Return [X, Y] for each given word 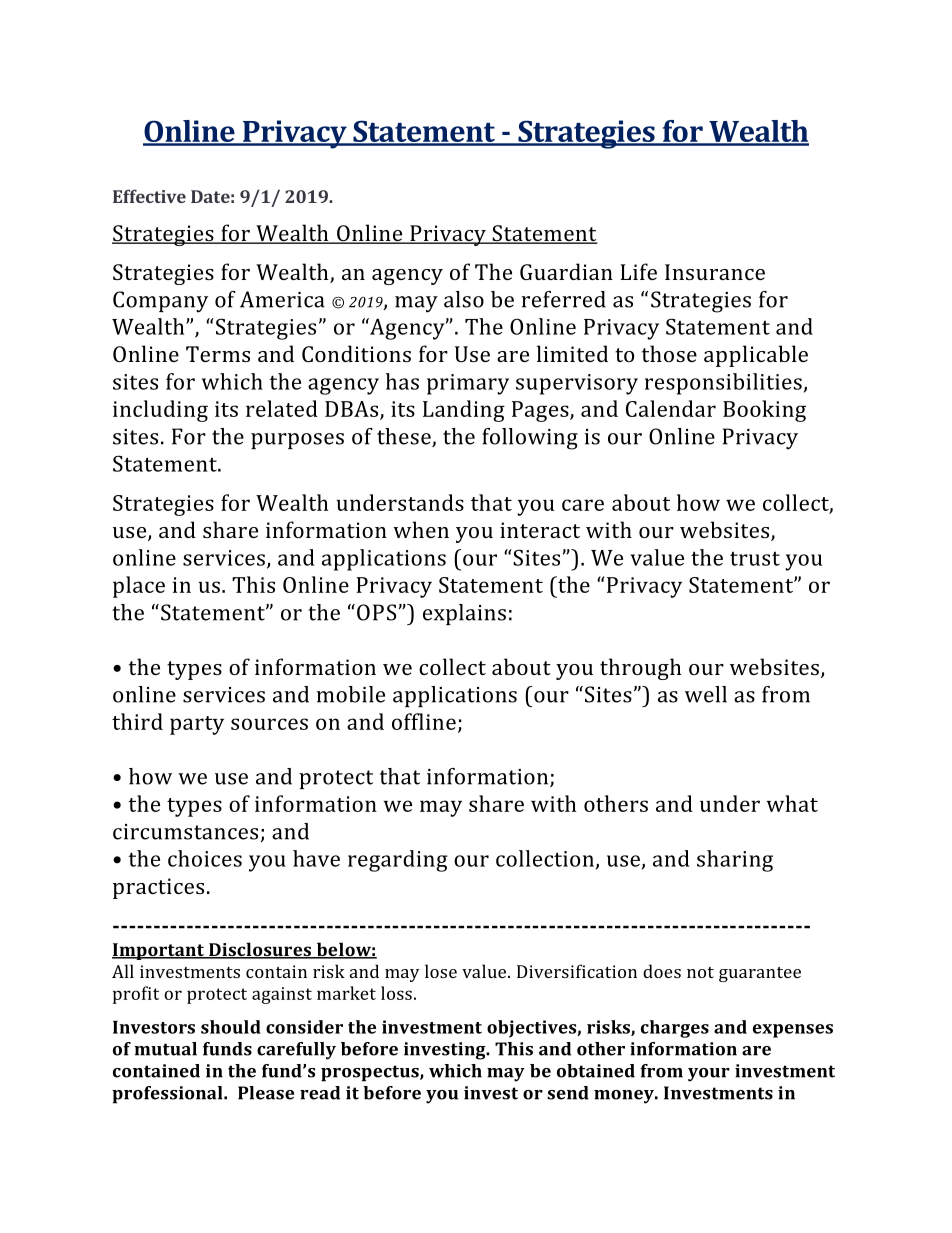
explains [464, 614]
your [709, 1075]
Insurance [715, 272]
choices [205, 858]
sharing [735, 861]
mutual [165, 1049]
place [139, 587]
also [464, 299]
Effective [149, 196]
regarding [398, 861]
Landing [464, 411]
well [706, 694]
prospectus [371, 1073]
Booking [764, 411]
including [160, 411]
